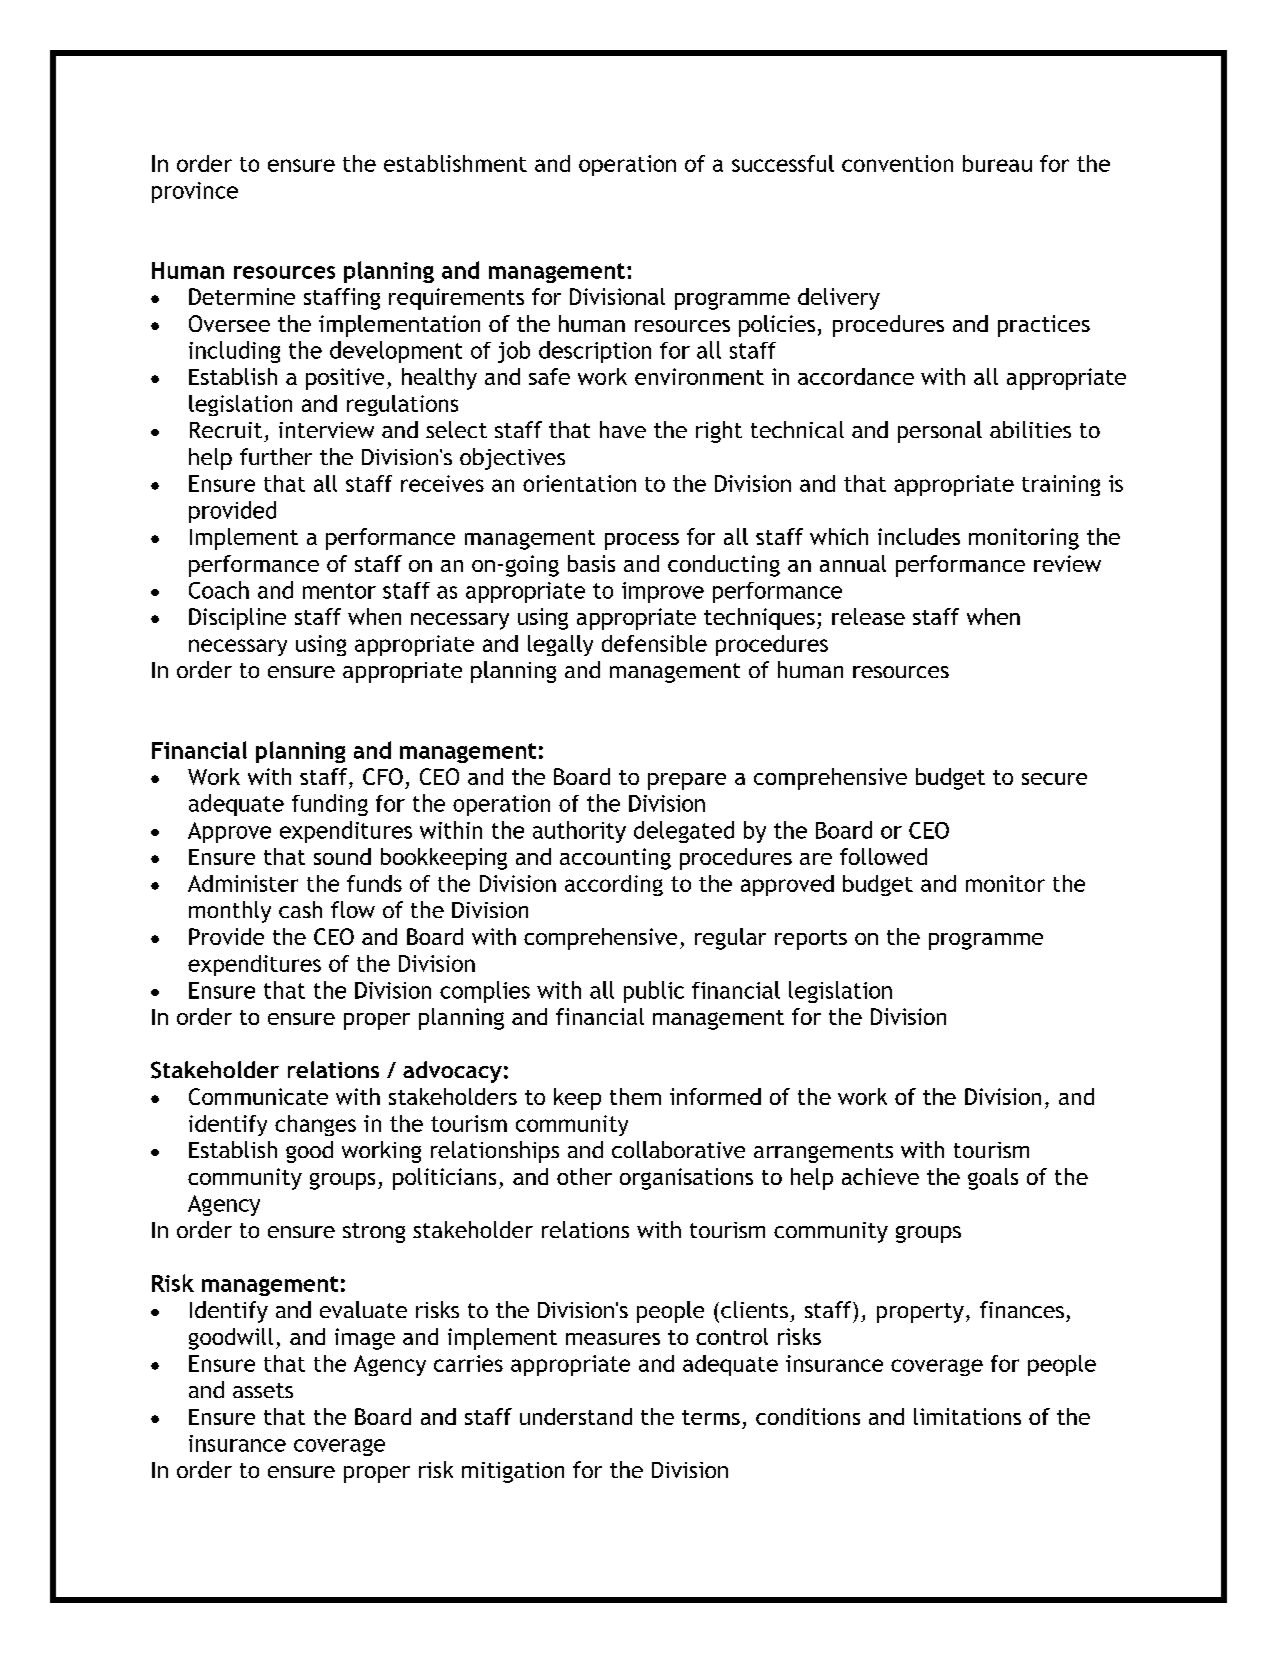 Image resolution: width=1277 pixels, height=1653 pixels. What do you see at coordinates (195, 192) in the page?
I see `province` at bounding box center [195, 192].
